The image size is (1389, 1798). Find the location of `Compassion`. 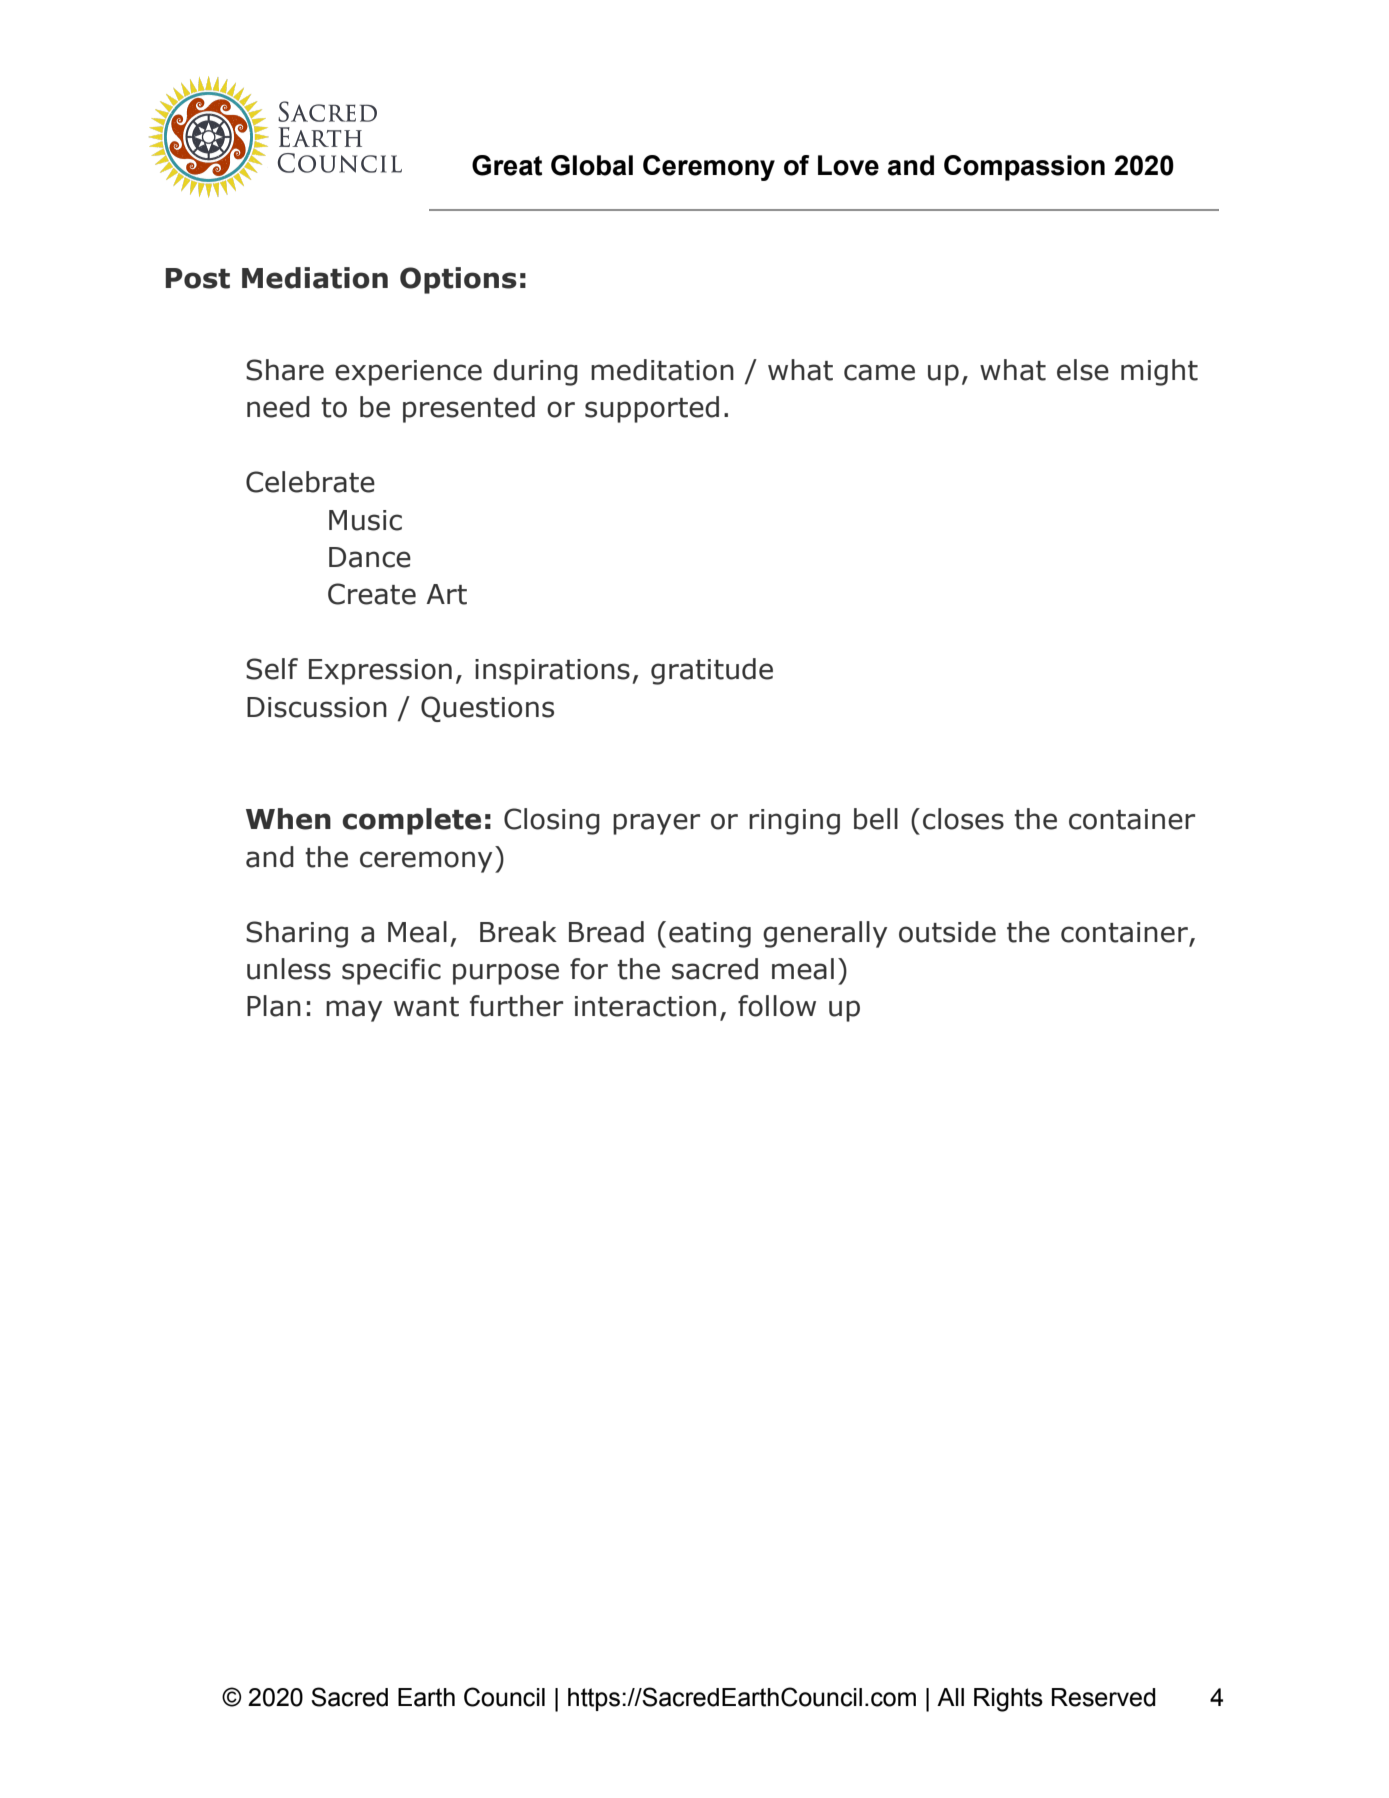

Compassion is located at coordinates (1024, 168).
